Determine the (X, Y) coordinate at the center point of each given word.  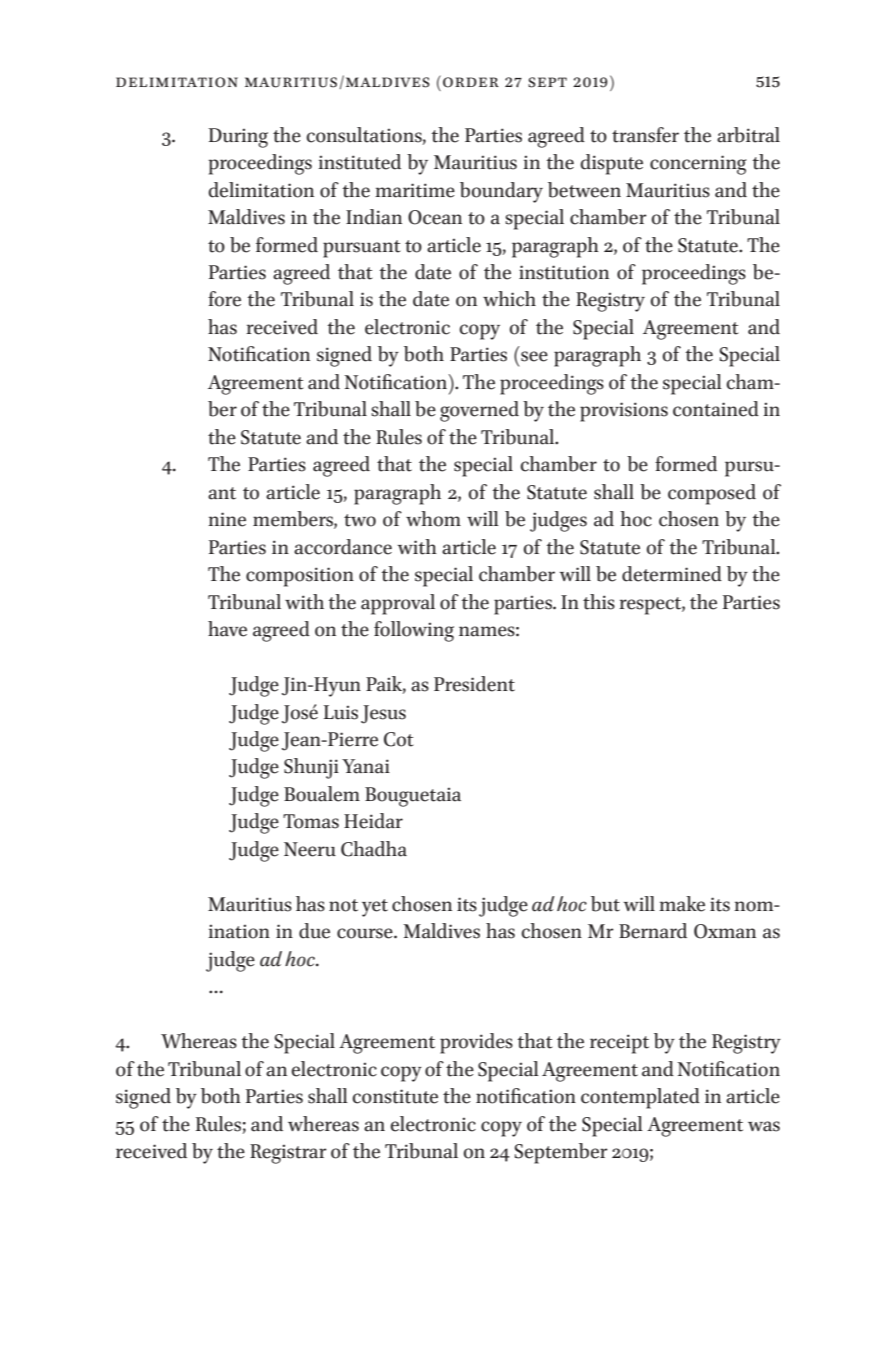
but (605, 904)
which (509, 299)
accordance (343, 547)
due (314, 931)
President (474, 684)
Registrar (288, 1154)
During (238, 138)
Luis (341, 712)
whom (433, 519)
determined (672, 574)
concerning (698, 165)
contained (716, 409)
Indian (374, 217)
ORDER (471, 82)
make (682, 904)
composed (712, 494)
